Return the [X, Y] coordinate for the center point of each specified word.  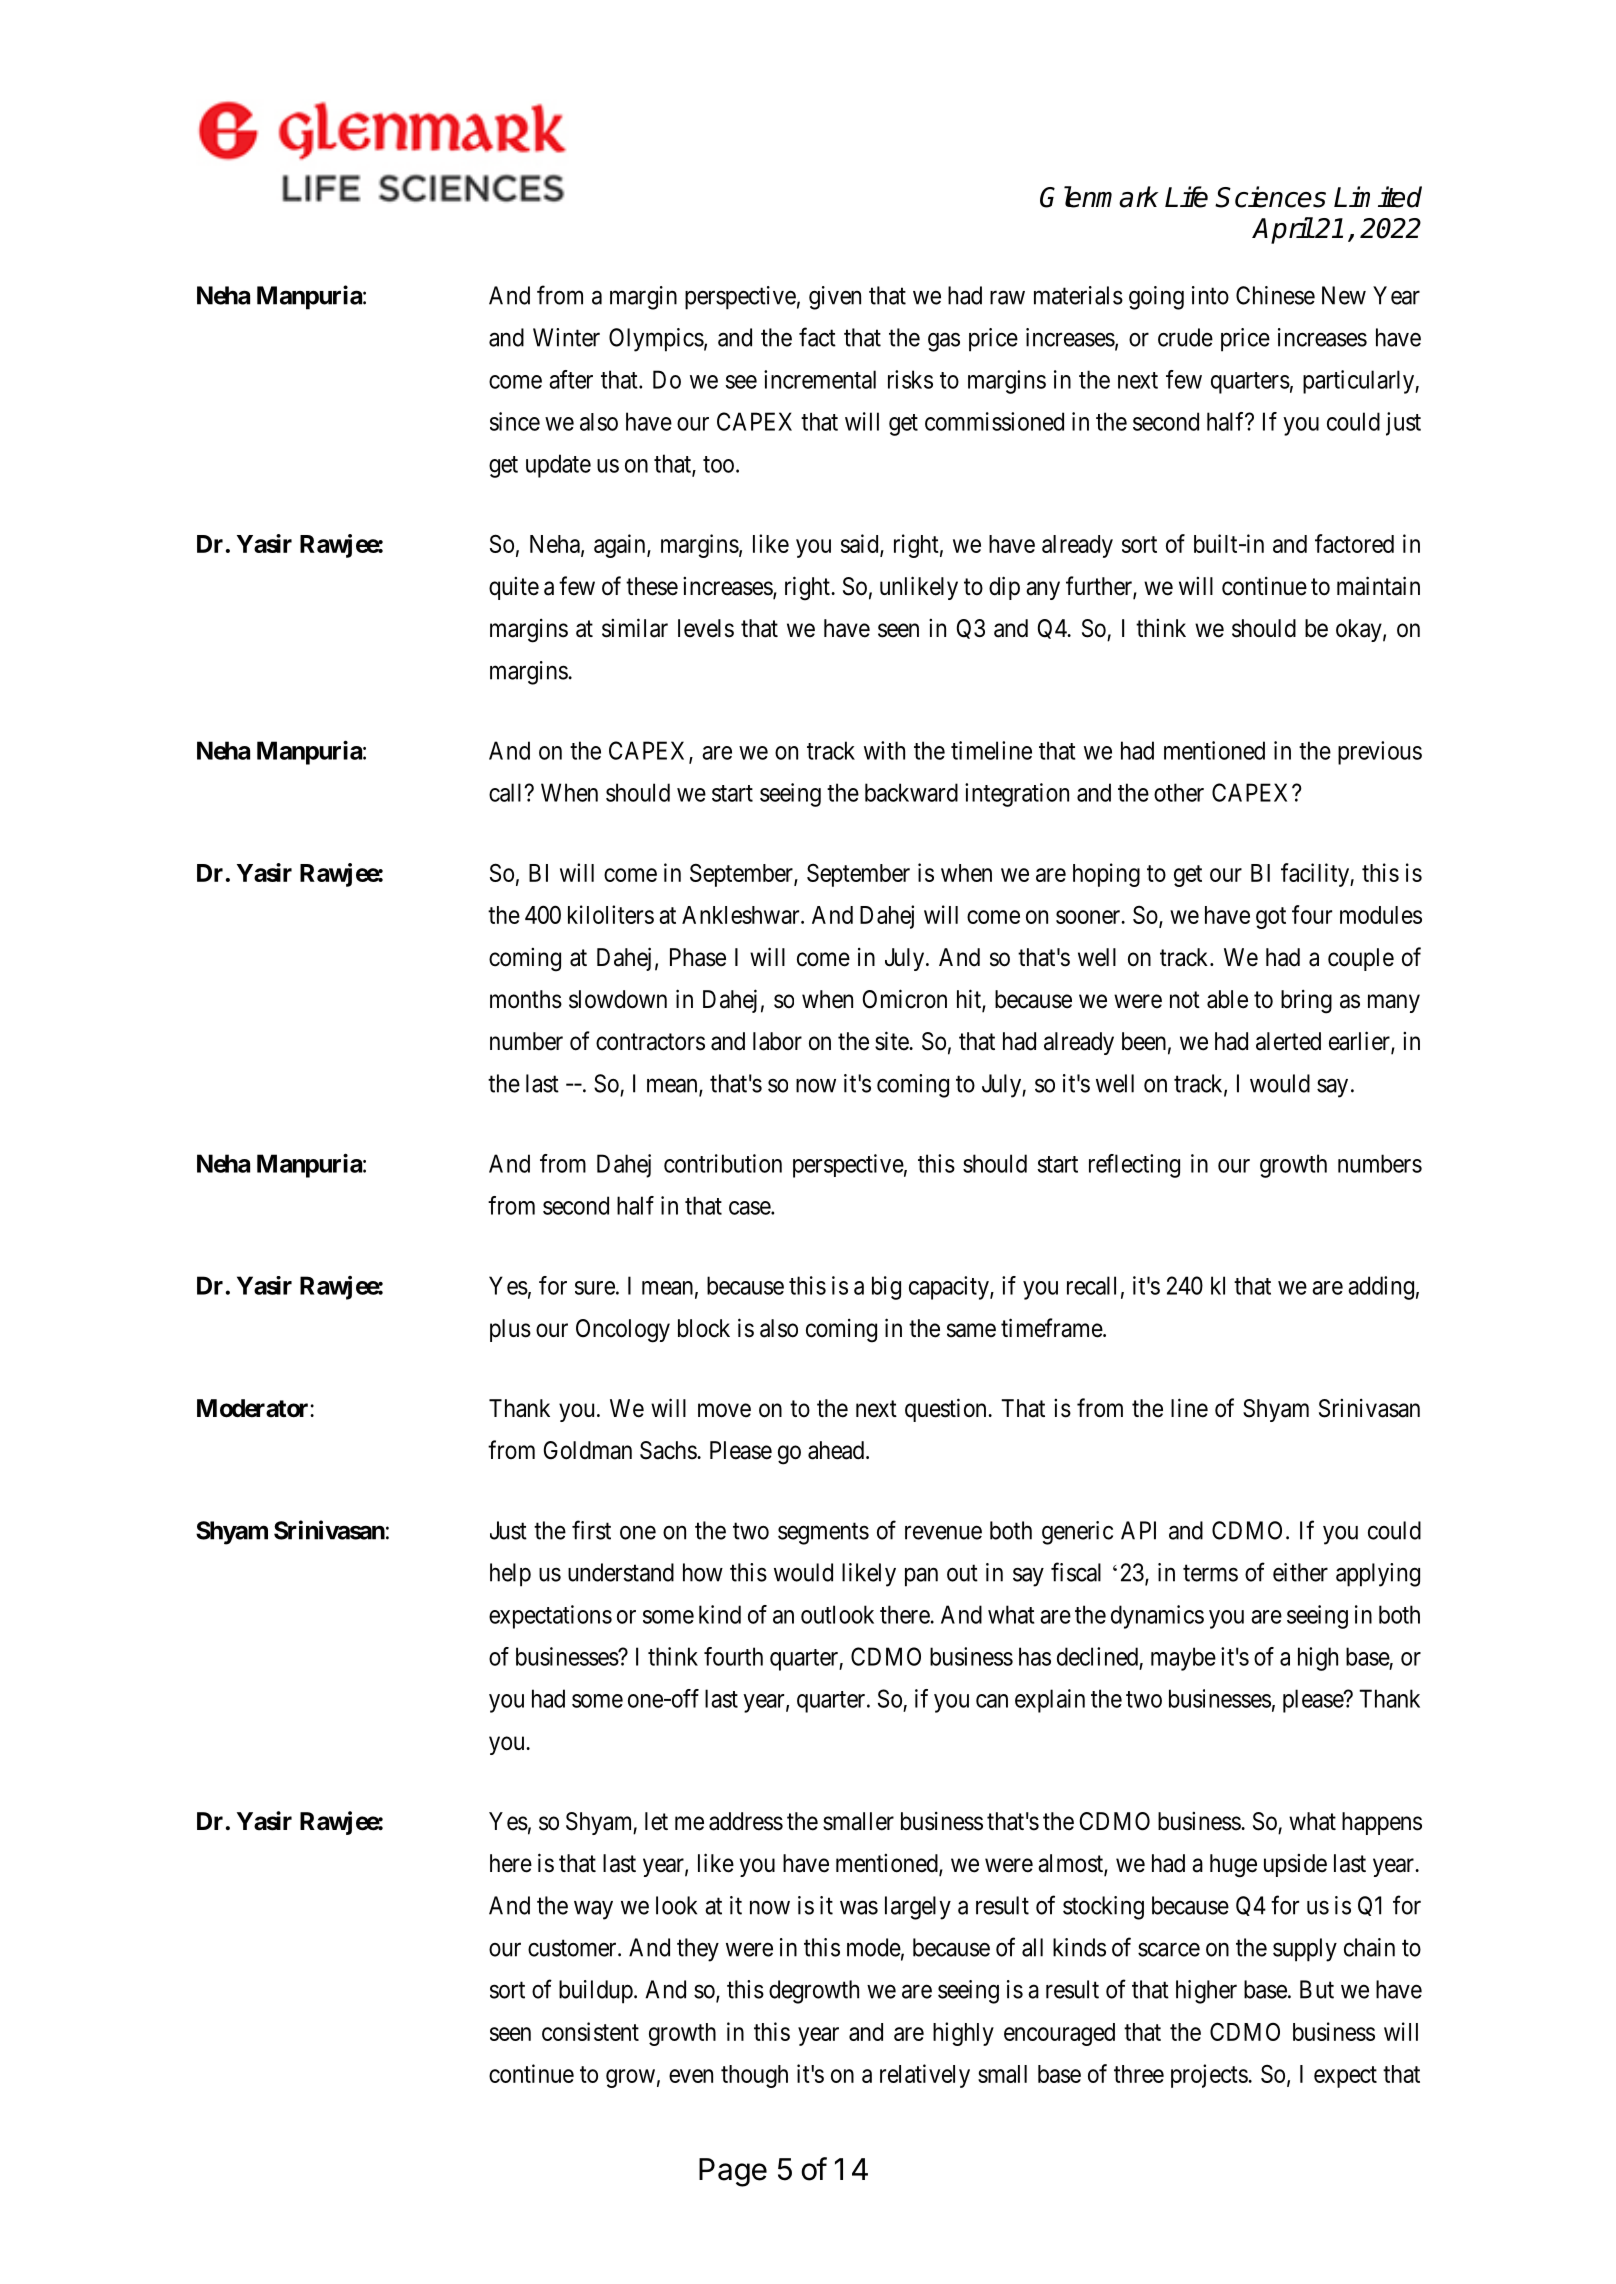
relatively [925, 2076]
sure [595, 1288]
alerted [1288, 1041]
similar [635, 628]
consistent [590, 2031]
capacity [950, 1288]
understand [621, 1572]
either [1300, 1572]
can [992, 1701]
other [1179, 792]
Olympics [656, 340]
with [884, 750]
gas [944, 342]
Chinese [1275, 295]
